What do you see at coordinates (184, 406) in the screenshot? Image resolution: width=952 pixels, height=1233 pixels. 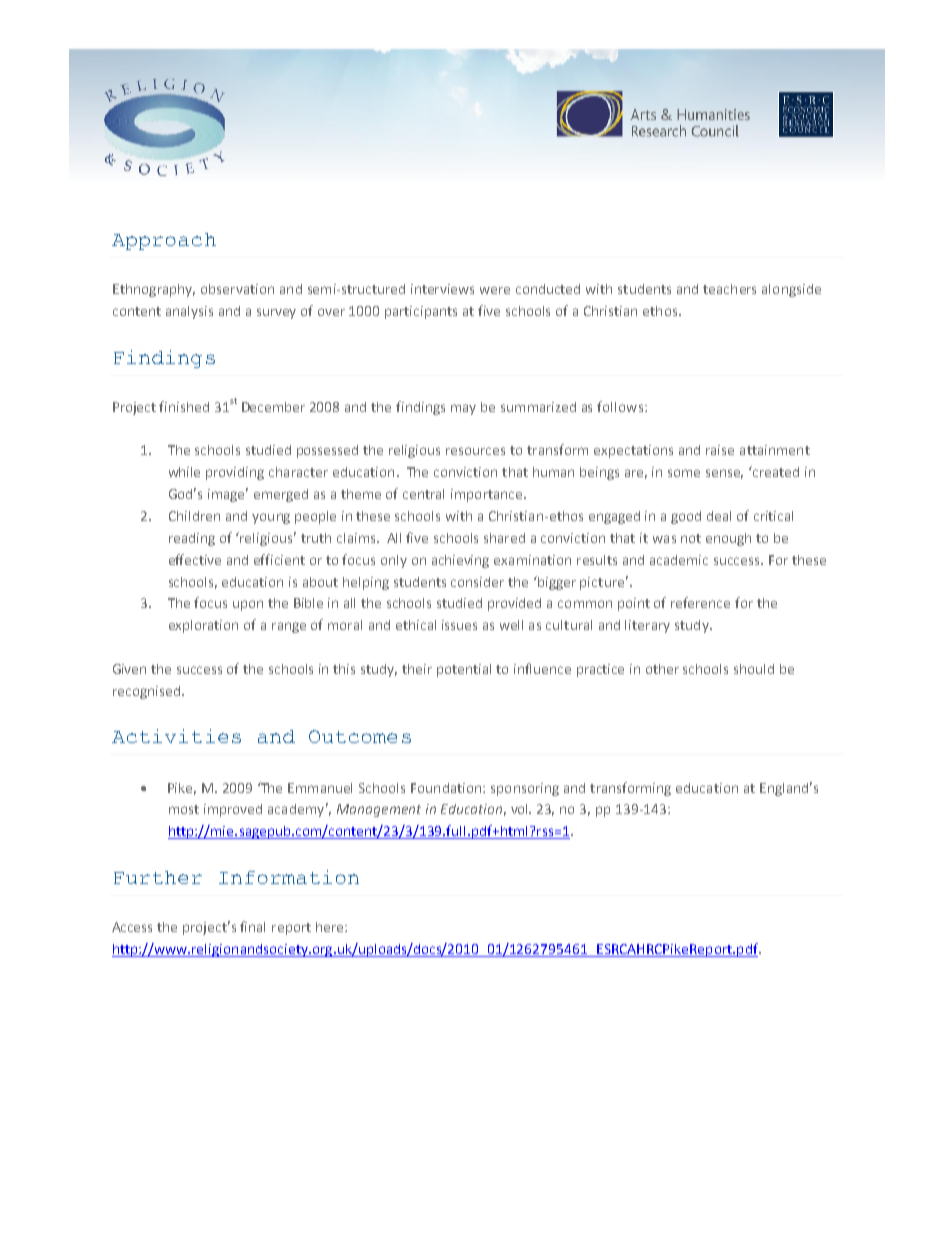 I see `finished` at bounding box center [184, 406].
